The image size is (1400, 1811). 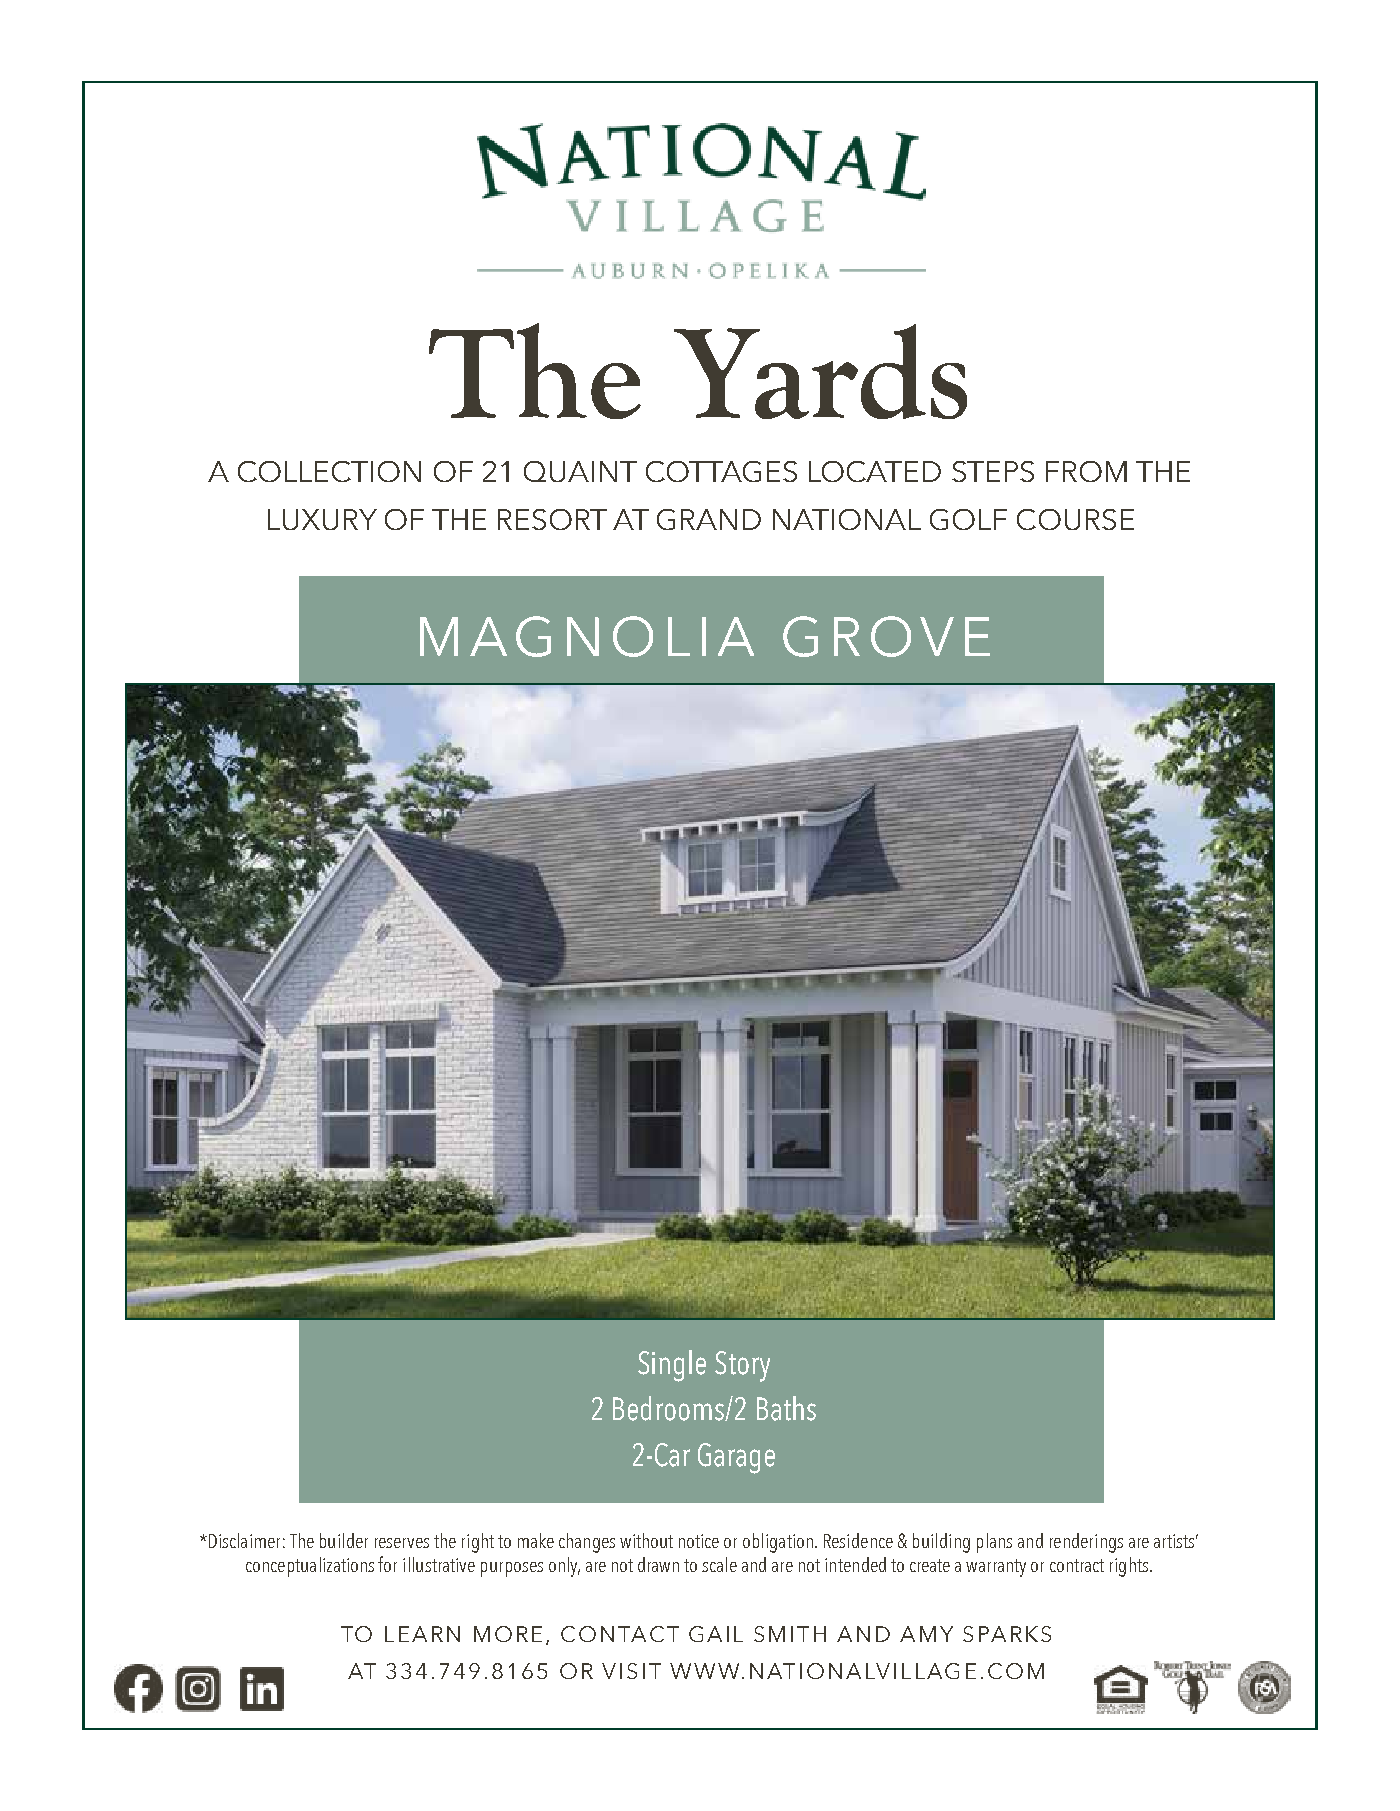 I want to click on Single, so click(x=672, y=1366).
